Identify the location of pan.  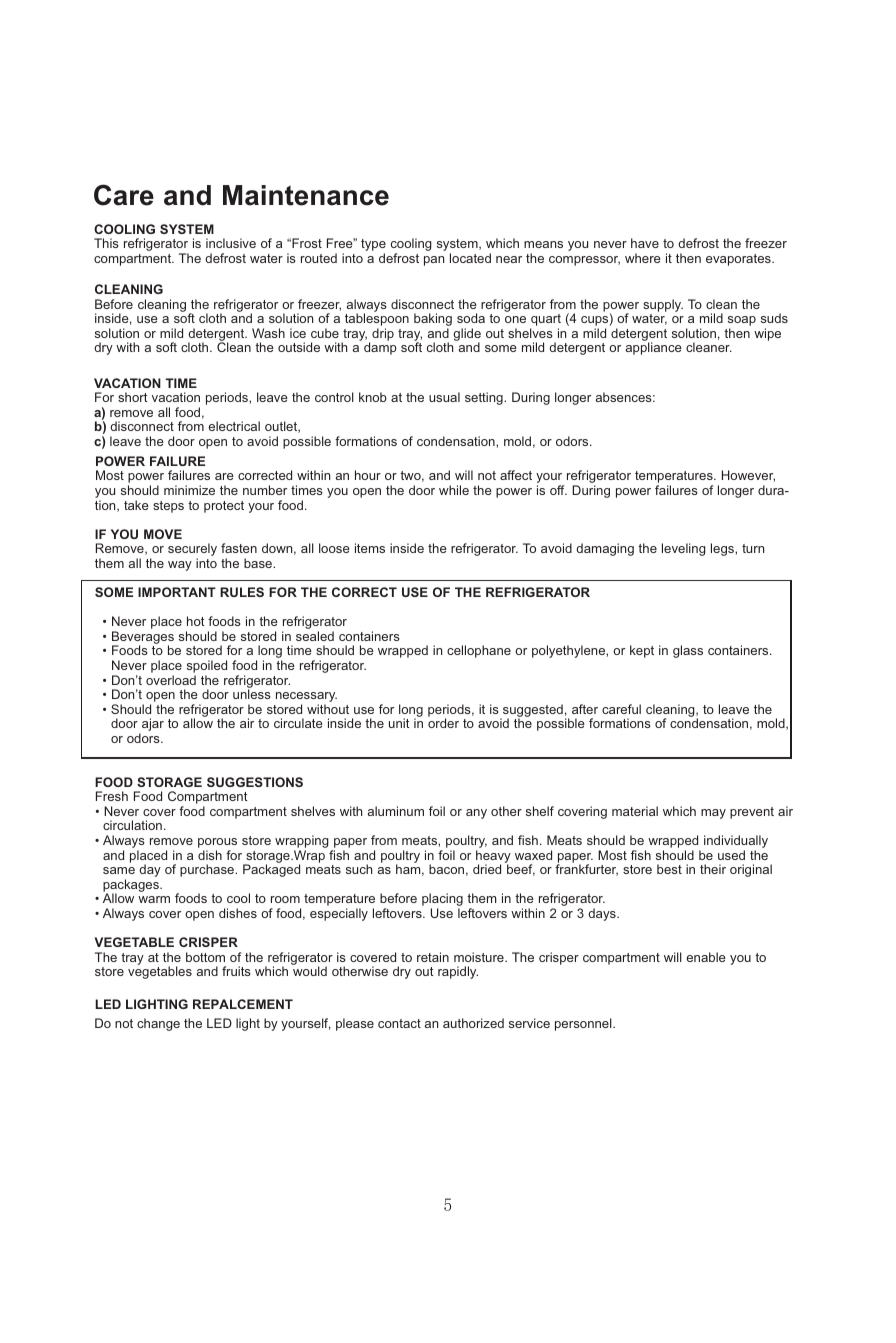
(434, 261).
